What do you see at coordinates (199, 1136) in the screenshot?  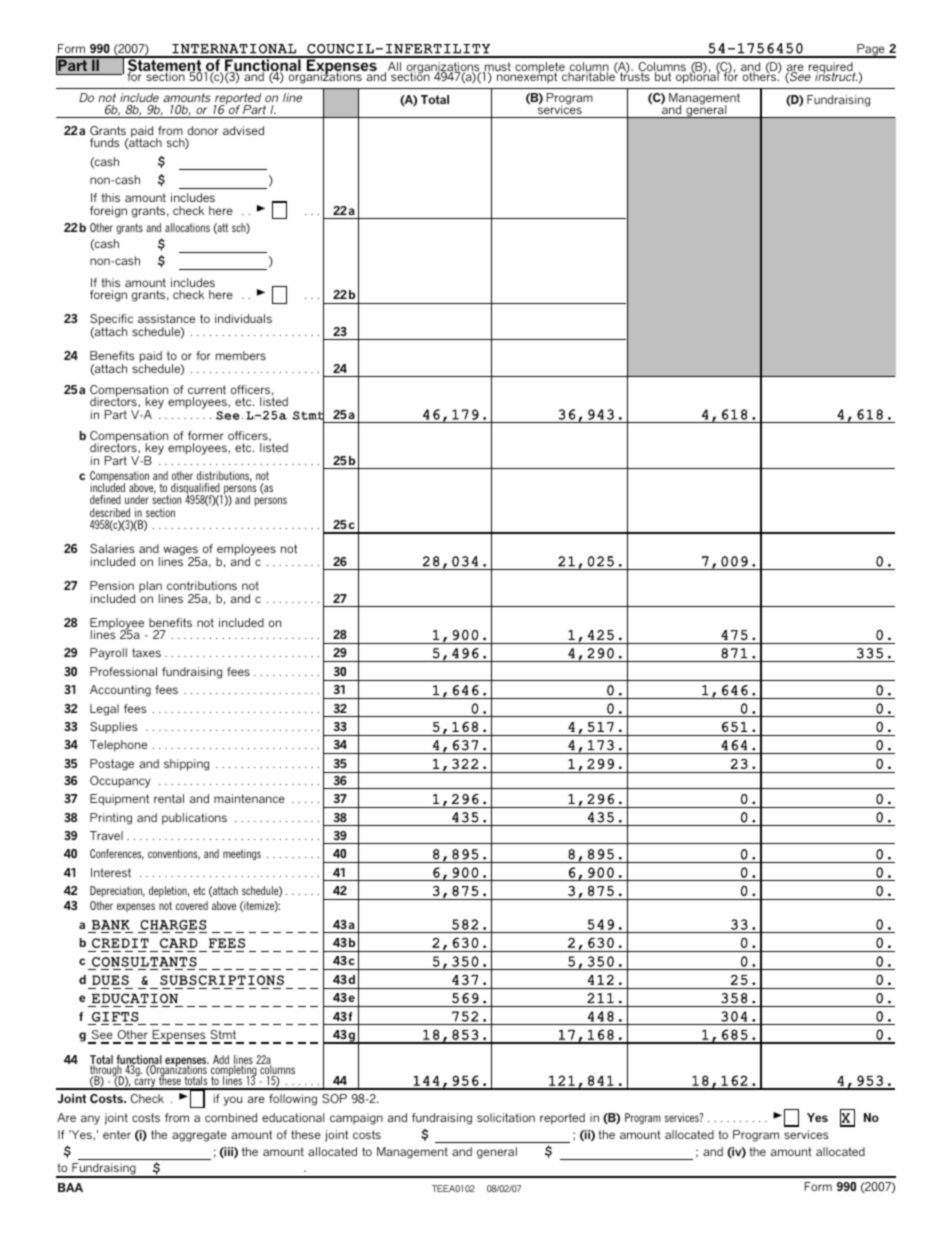 I see `aggregate` at bounding box center [199, 1136].
